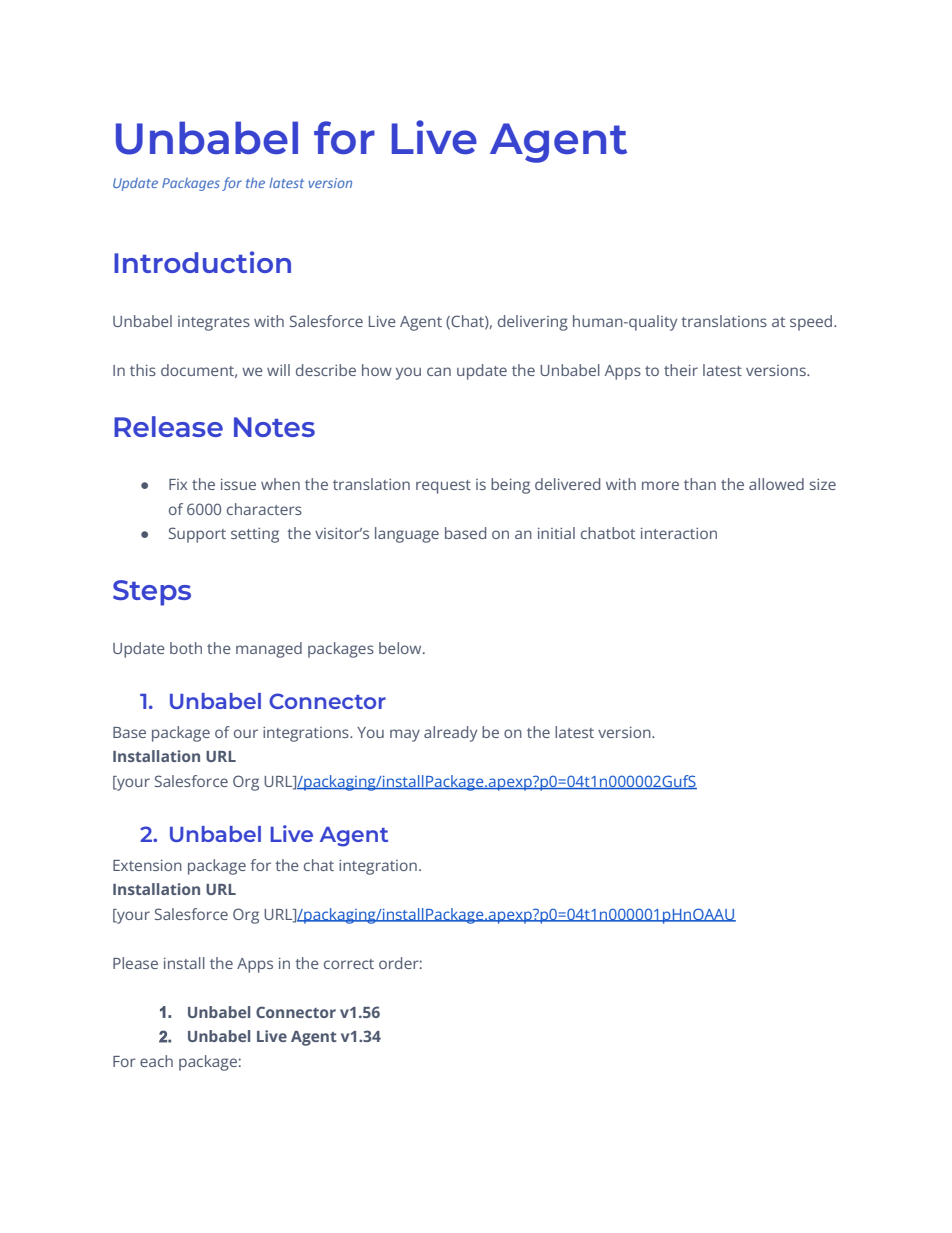  I want to click on Extension, so click(147, 865).
